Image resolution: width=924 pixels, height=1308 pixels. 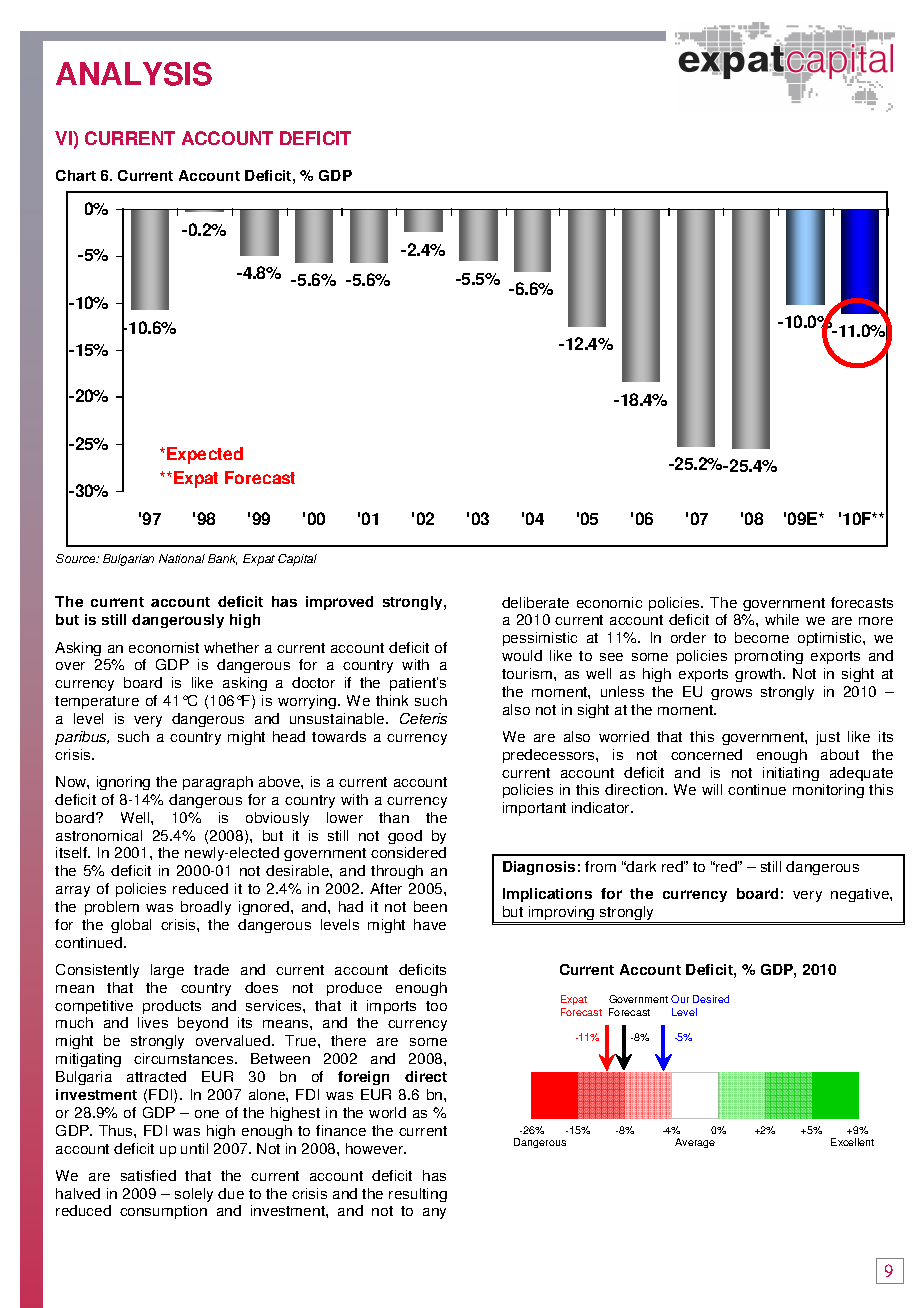 I want to click on Desired, so click(x=711, y=999).
